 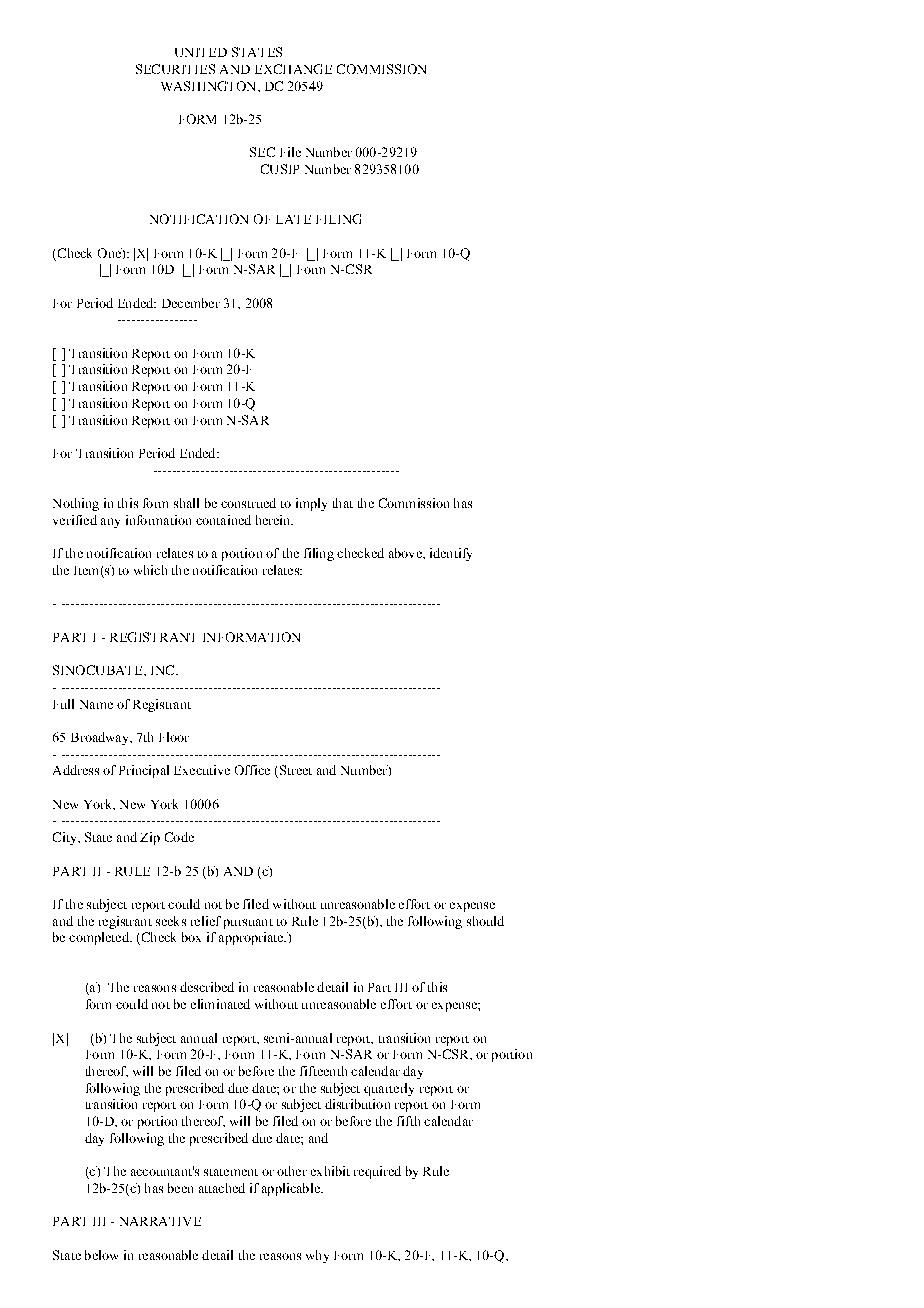 I want to click on Office, so click(x=252, y=770).
